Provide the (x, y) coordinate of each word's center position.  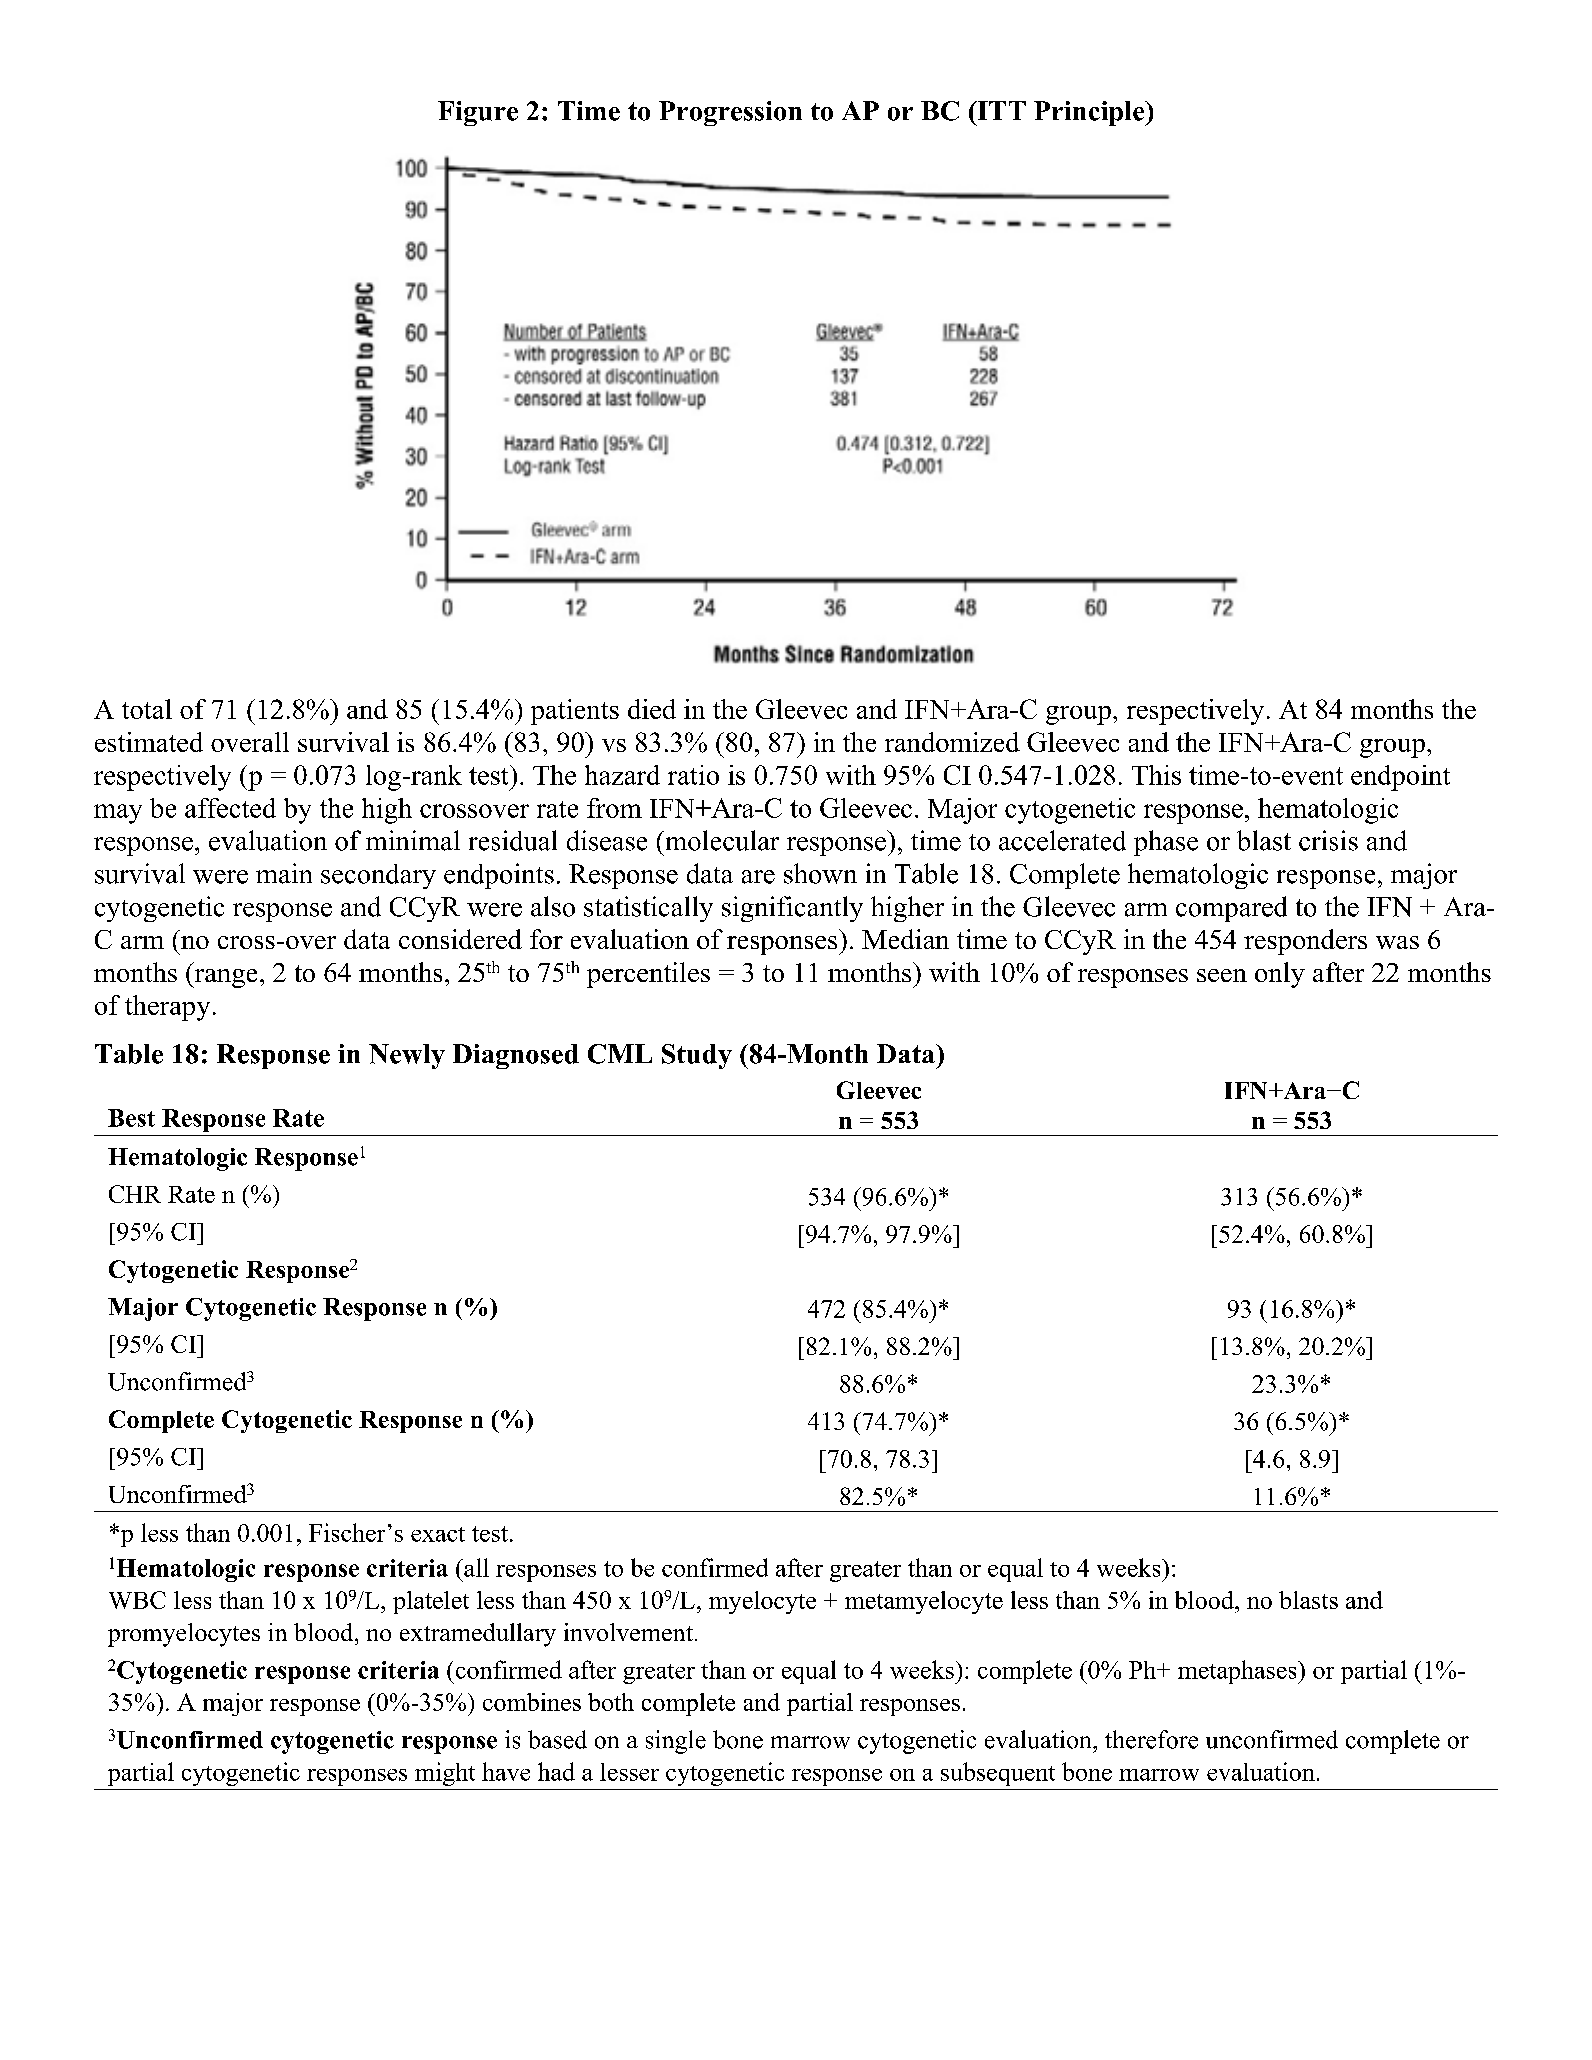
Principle (1090, 113)
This (1156, 775)
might (445, 1774)
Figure (478, 113)
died (652, 709)
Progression (730, 113)
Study (697, 1056)
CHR (135, 1194)
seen (1222, 975)
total (147, 709)
